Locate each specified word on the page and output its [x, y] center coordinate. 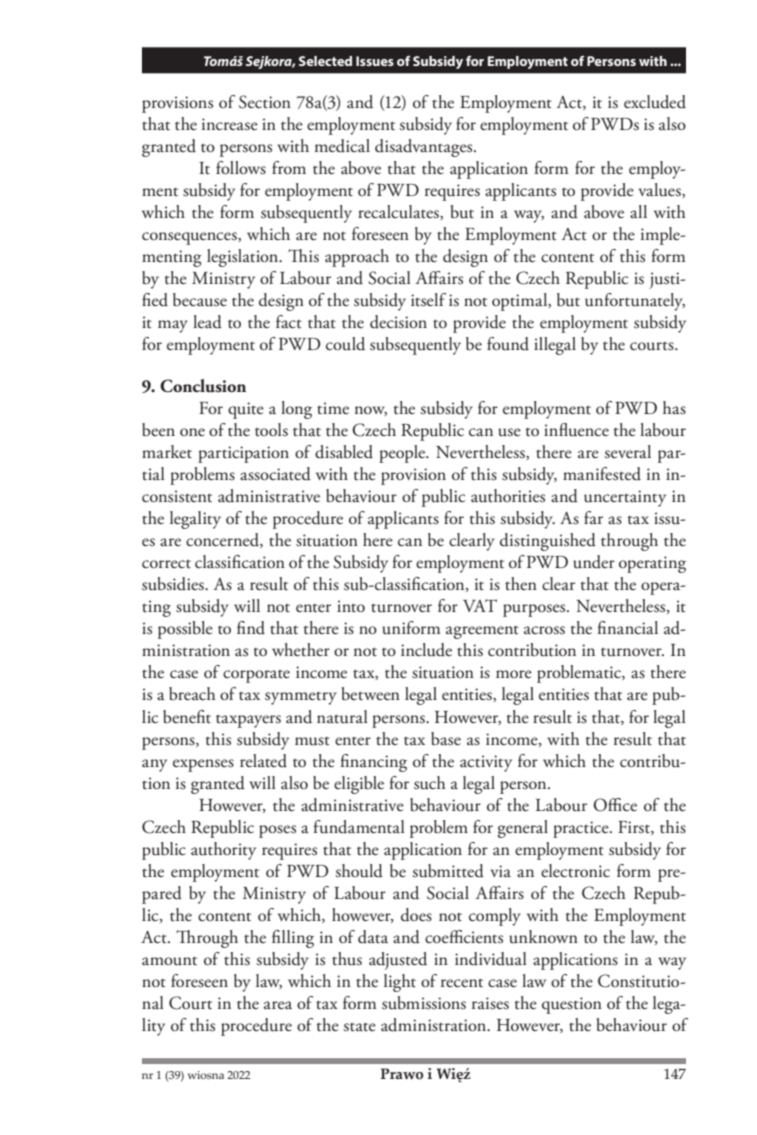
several [628, 452]
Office [615, 805]
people [403, 454]
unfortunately [635, 302]
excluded [655, 102]
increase [230, 124]
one [192, 432]
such [430, 783]
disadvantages [425, 148]
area [278, 1005]
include [426, 650]
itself [428, 300]
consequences [190, 238]
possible [185, 630]
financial [628, 628]
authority [223, 851]
